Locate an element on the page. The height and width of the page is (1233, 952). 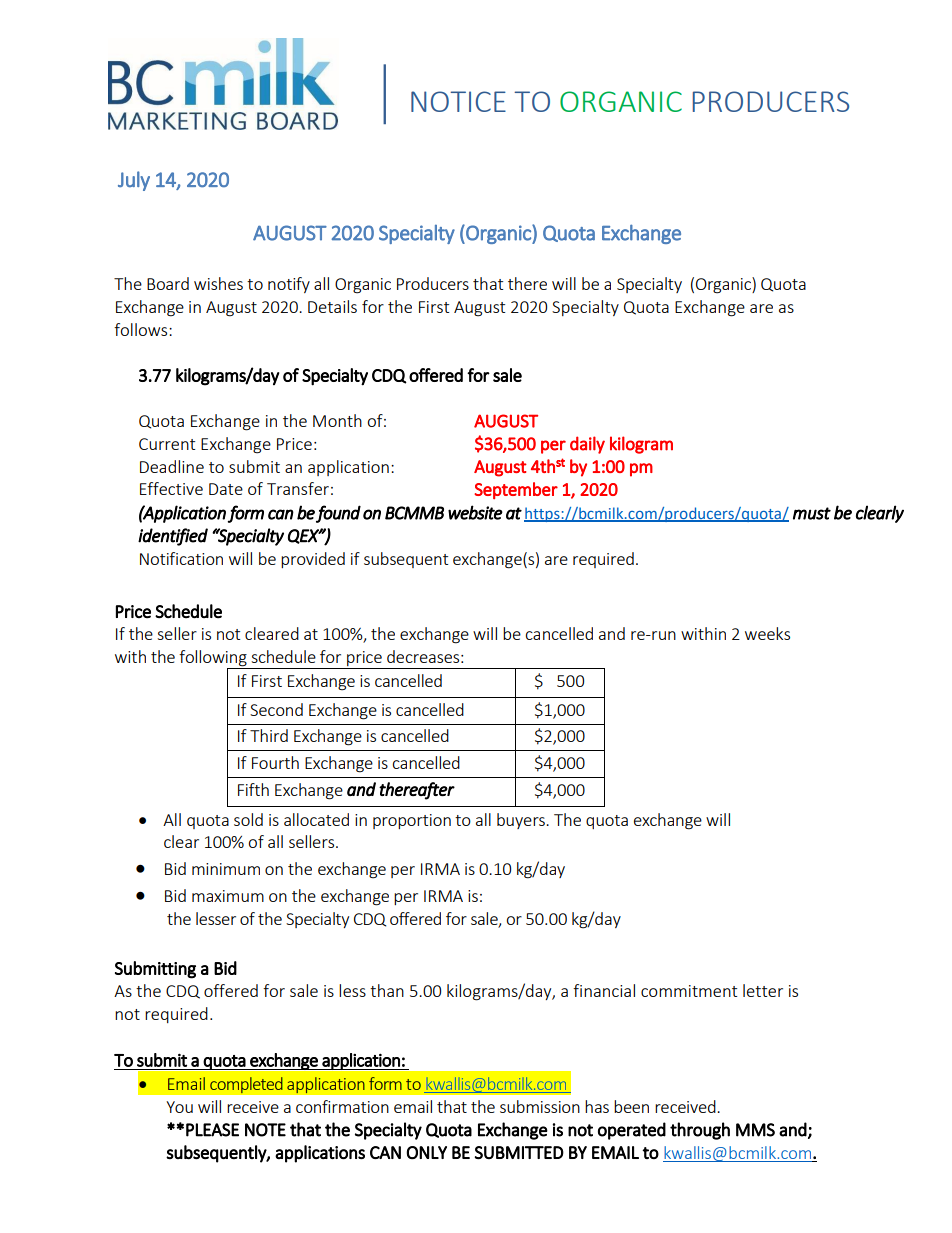
weeks is located at coordinates (767, 633).
